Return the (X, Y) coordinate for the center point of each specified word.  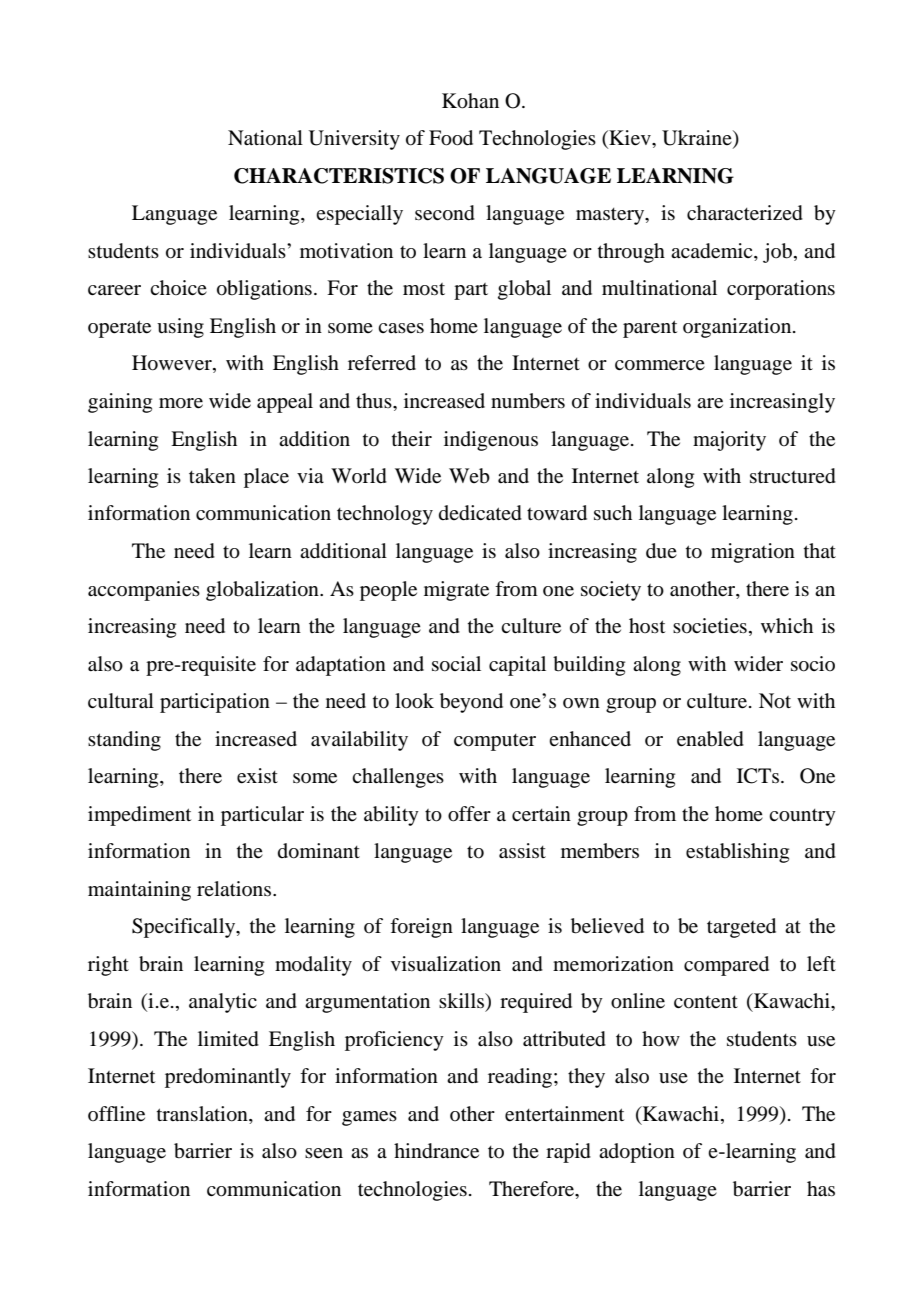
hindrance (436, 1151)
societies (710, 626)
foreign (421, 928)
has (821, 1189)
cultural (121, 701)
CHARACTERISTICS (339, 176)
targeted (741, 928)
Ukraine (698, 139)
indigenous (491, 441)
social (456, 664)
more (181, 403)
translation (203, 1114)
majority (729, 441)
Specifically (185, 928)
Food (451, 138)
